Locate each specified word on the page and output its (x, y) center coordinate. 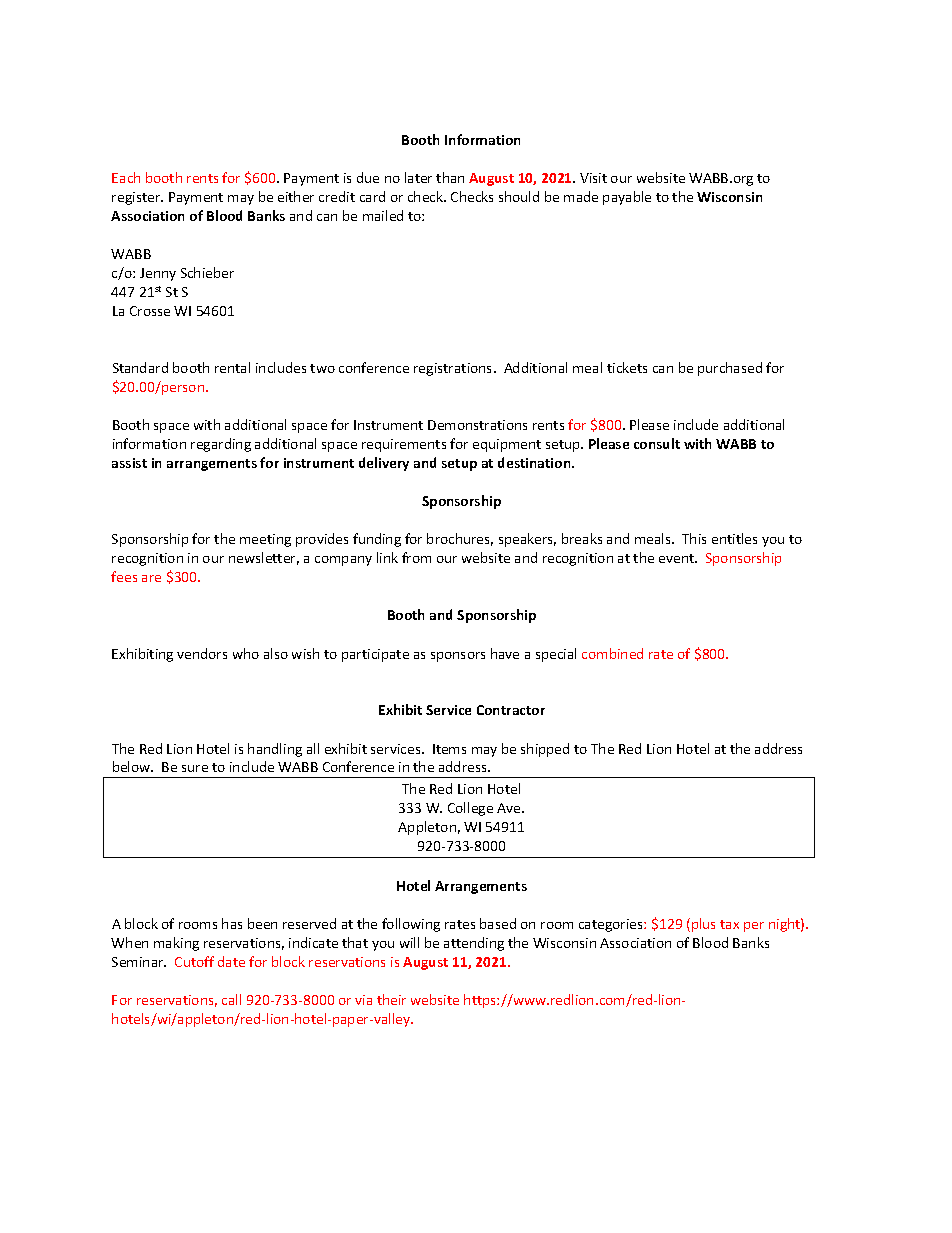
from (416, 557)
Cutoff (194, 961)
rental (232, 367)
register (137, 198)
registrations (454, 369)
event (677, 558)
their (391, 999)
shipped (545, 750)
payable (627, 198)
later (418, 177)
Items (449, 749)
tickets (627, 367)
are (151, 578)
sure (195, 768)
